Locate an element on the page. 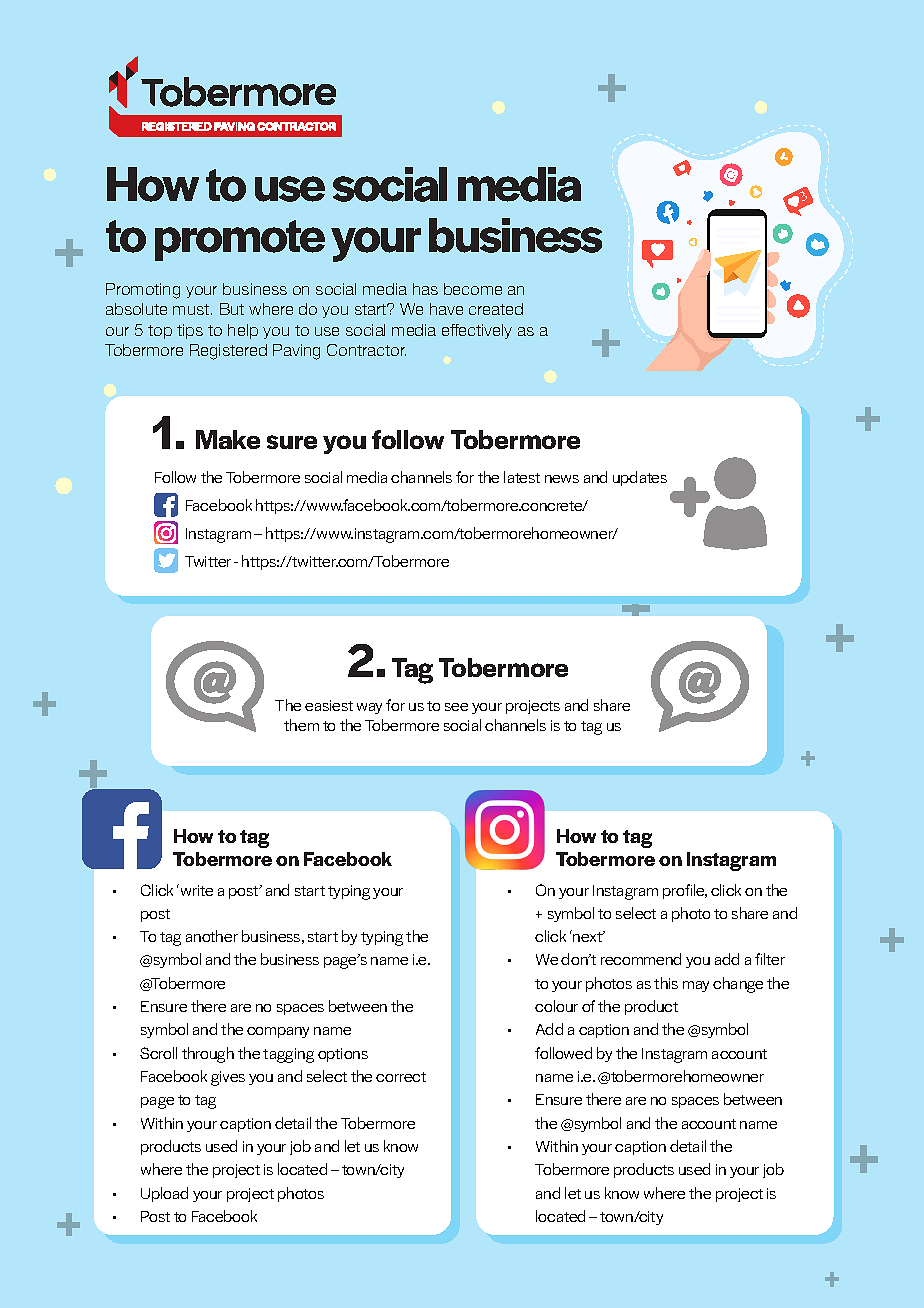 The height and width of the page is (1308, 924). profile is located at coordinates (685, 891).
